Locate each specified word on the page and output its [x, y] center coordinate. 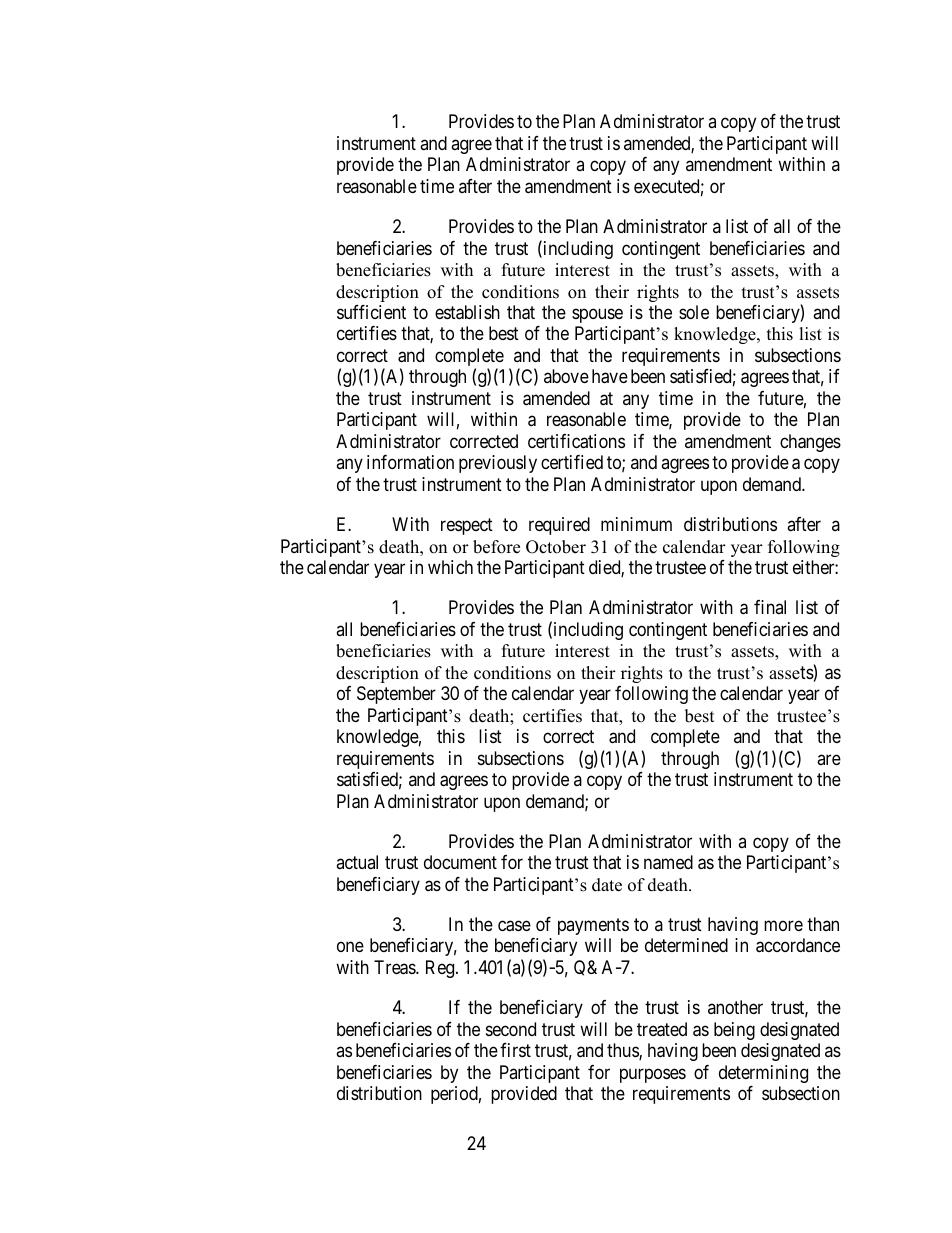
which [450, 567]
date [607, 885]
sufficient [371, 312]
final [770, 607]
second [511, 1029]
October [556, 547]
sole [694, 312]
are [829, 759]
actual [357, 862]
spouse [597, 315]
